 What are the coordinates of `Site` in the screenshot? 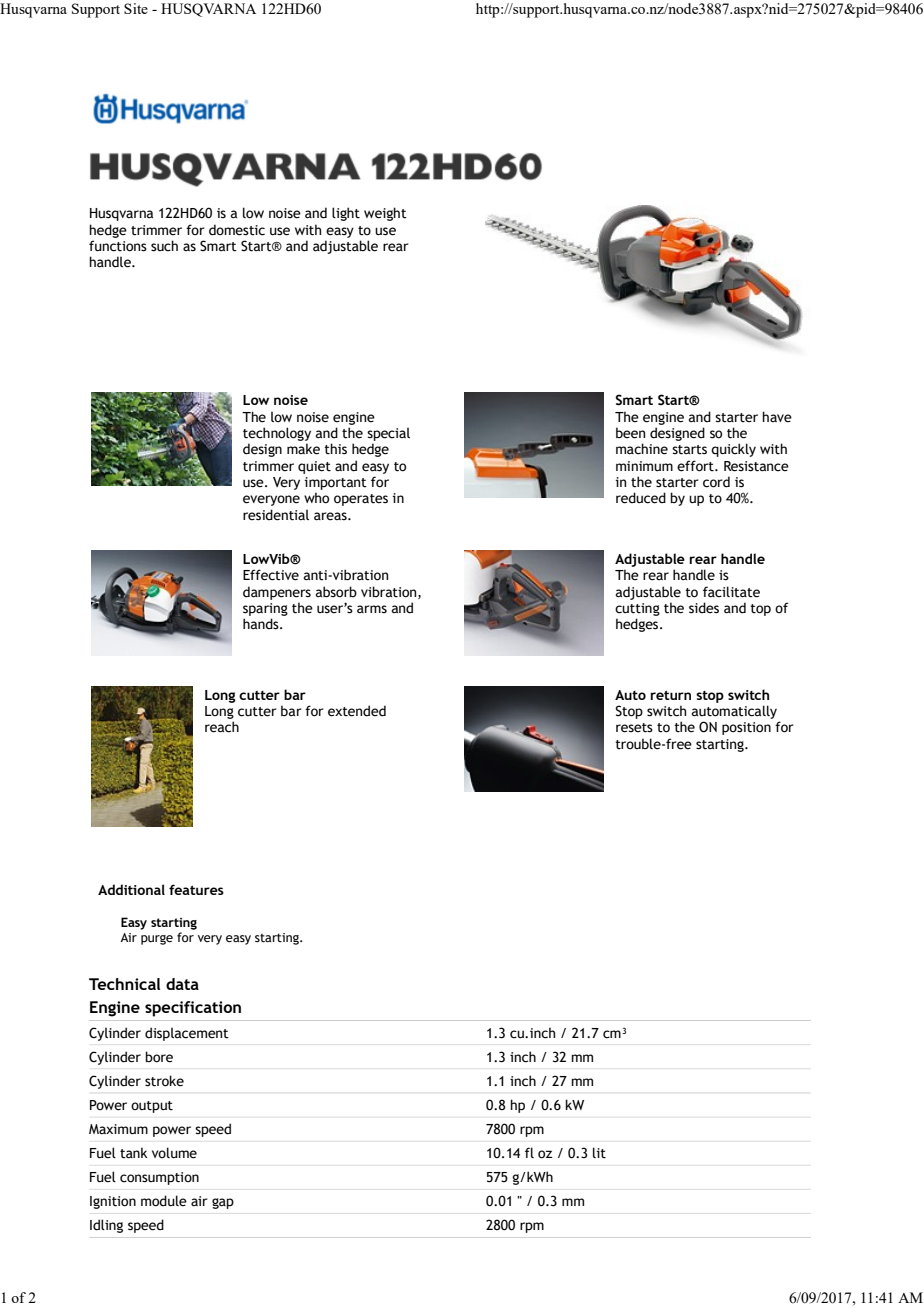 It's located at (136, 8).
